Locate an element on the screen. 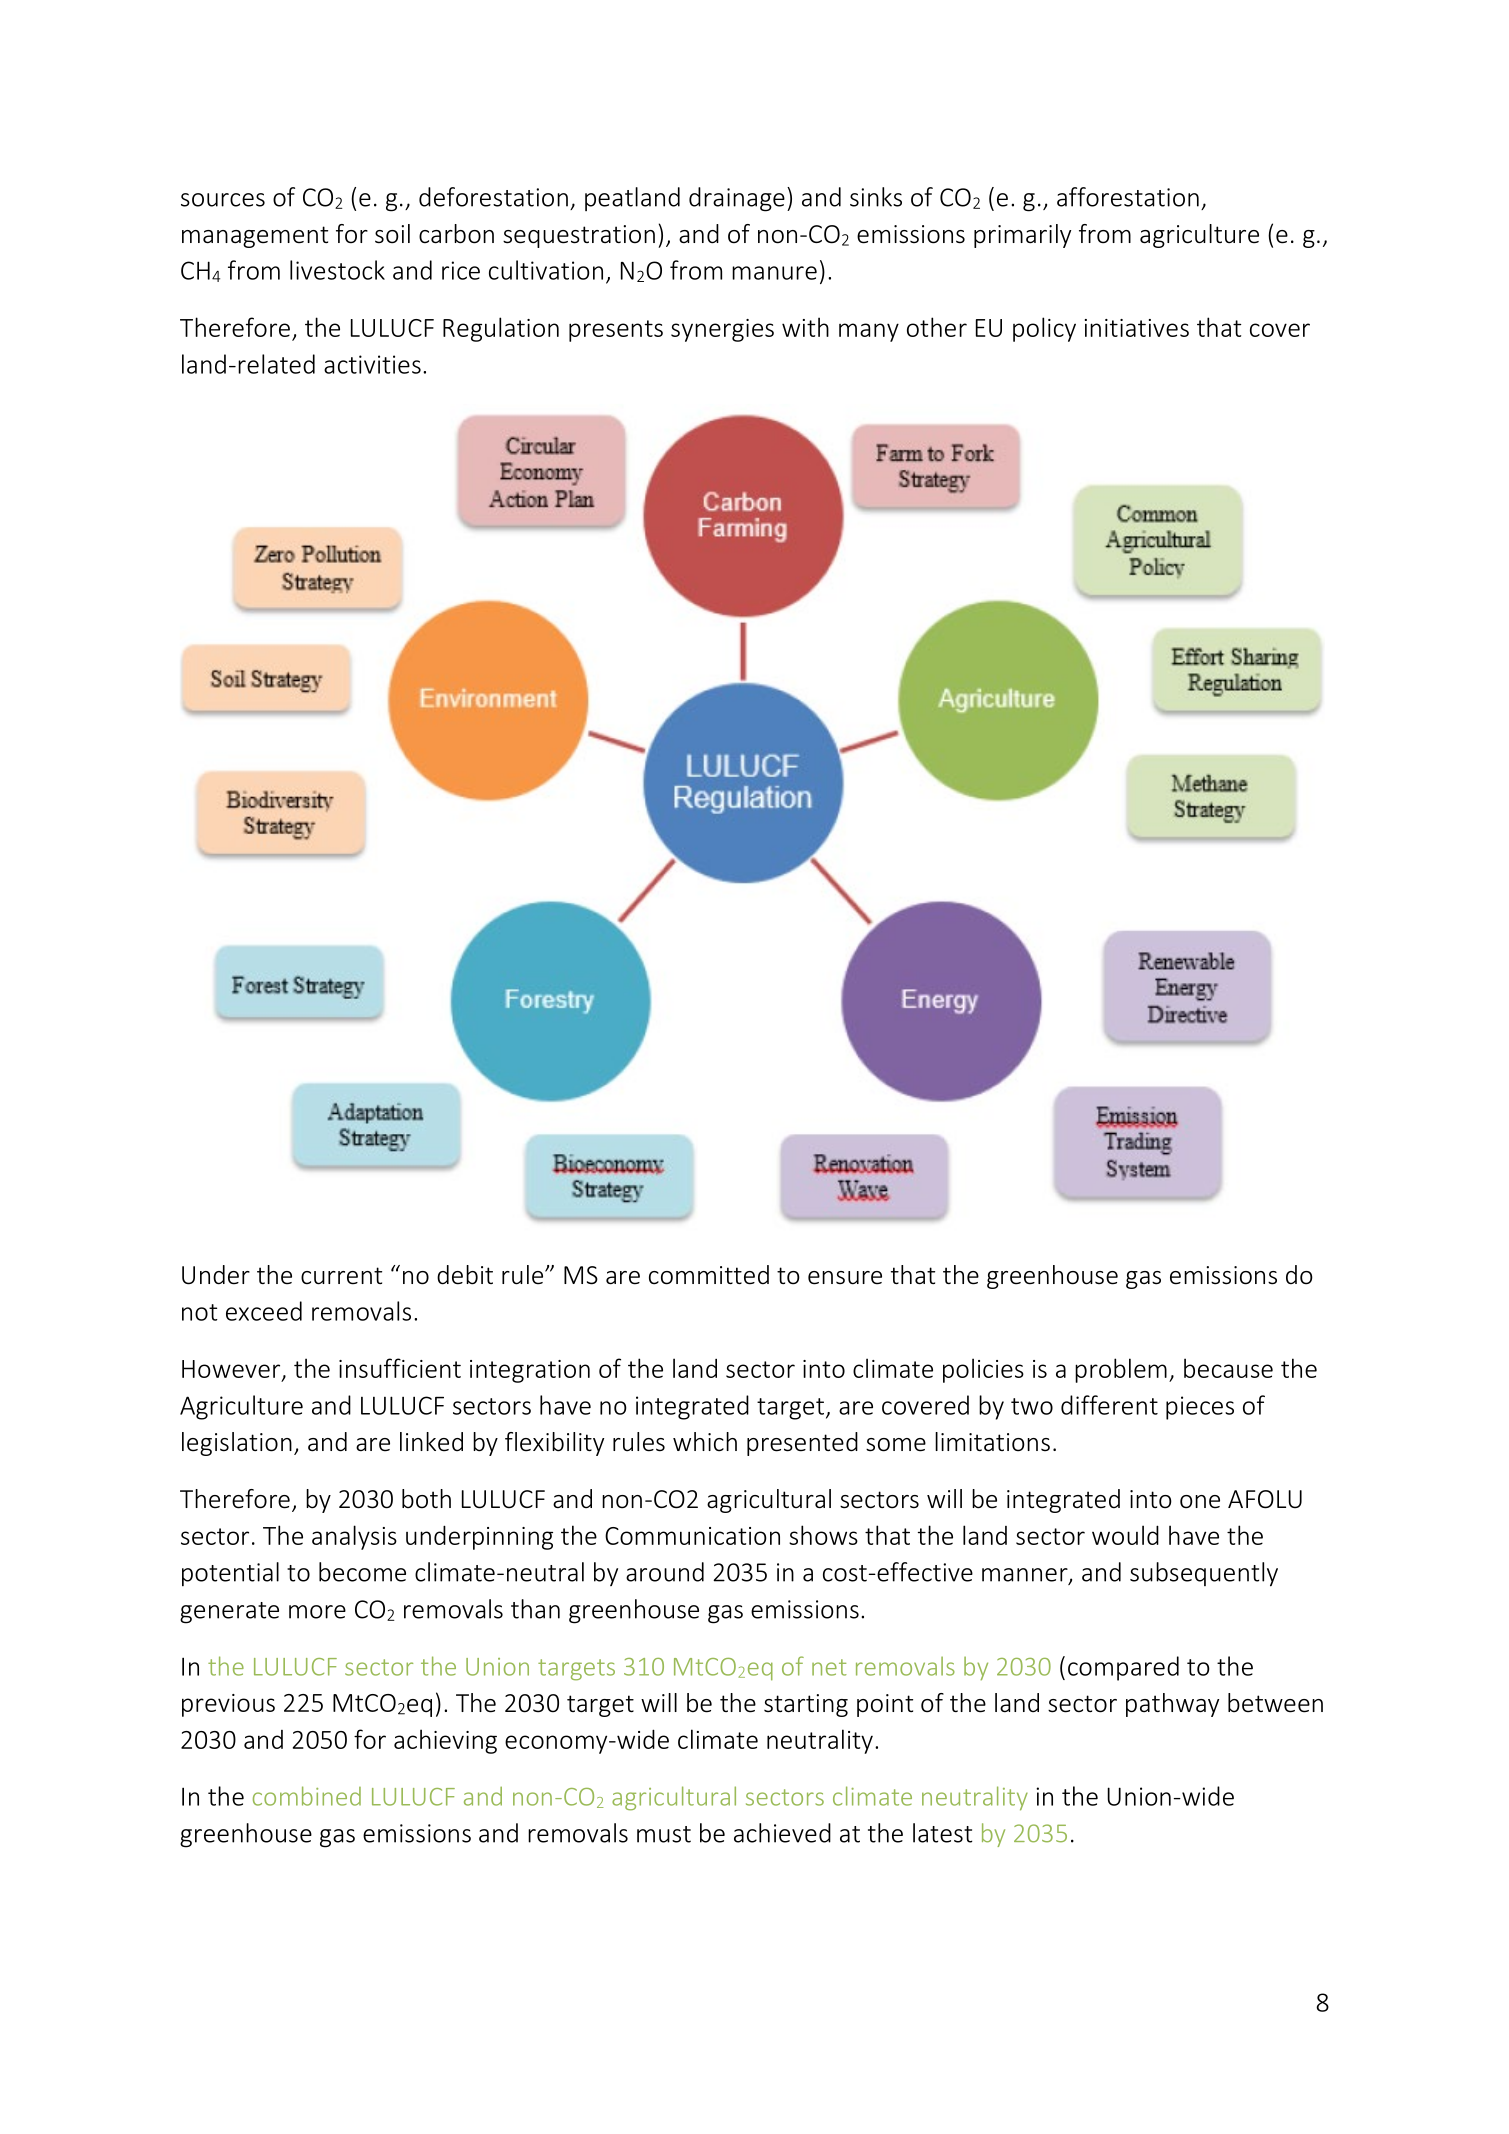  committed is located at coordinates (709, 1275).
